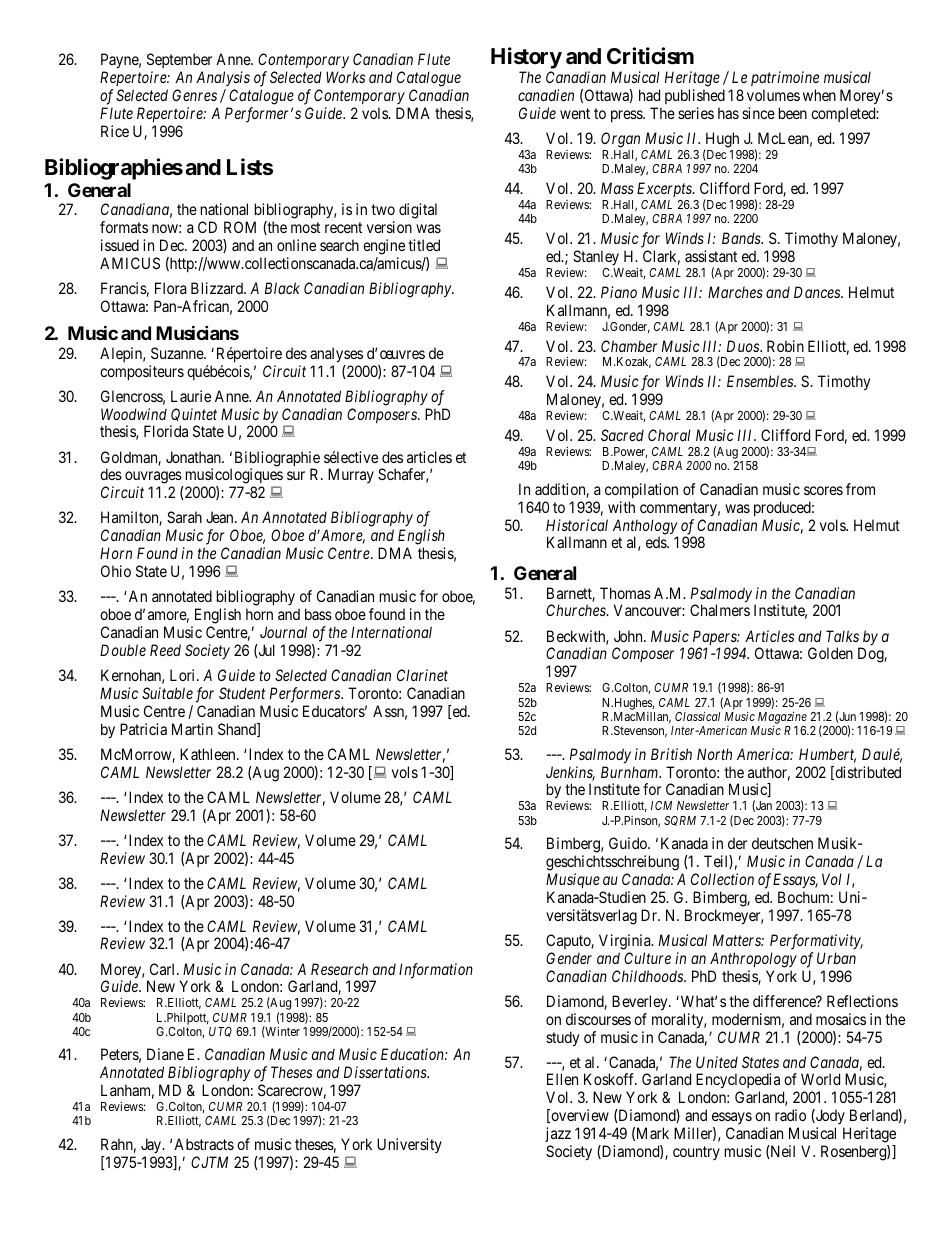 Image resolution: width=952 pixels, height=1233 pixels. What do you see at coordinates (194, 457) in the page?
I see `Jonathan` at bounding box center [194, 457].
